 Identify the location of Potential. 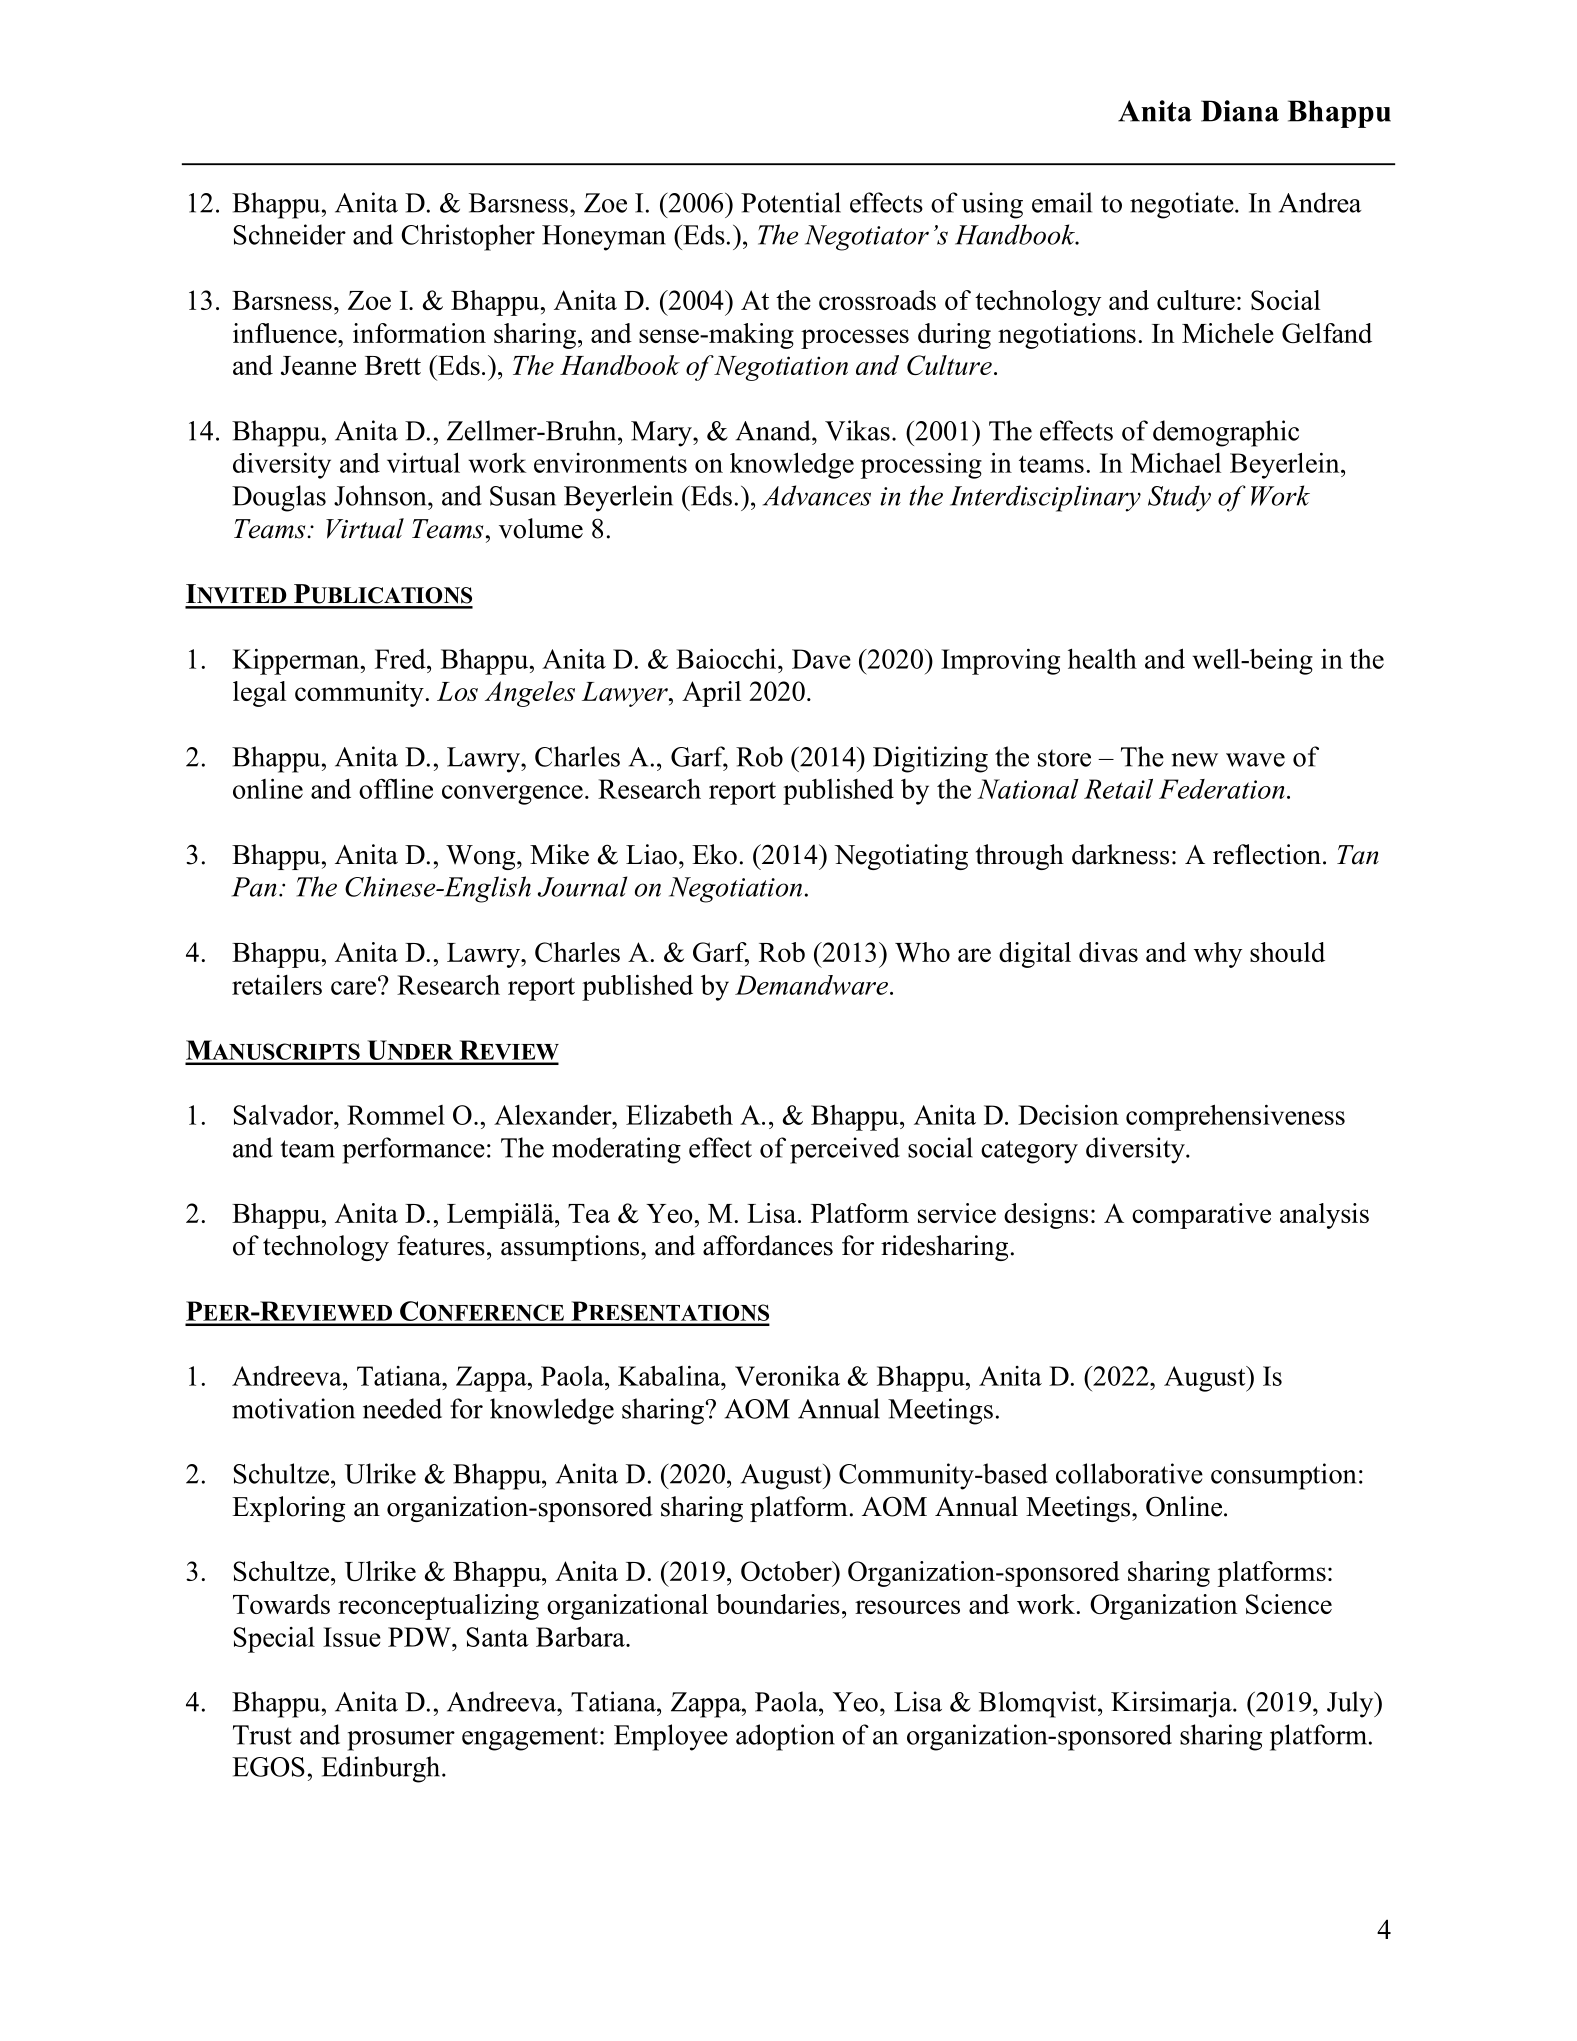
(791, 202).
